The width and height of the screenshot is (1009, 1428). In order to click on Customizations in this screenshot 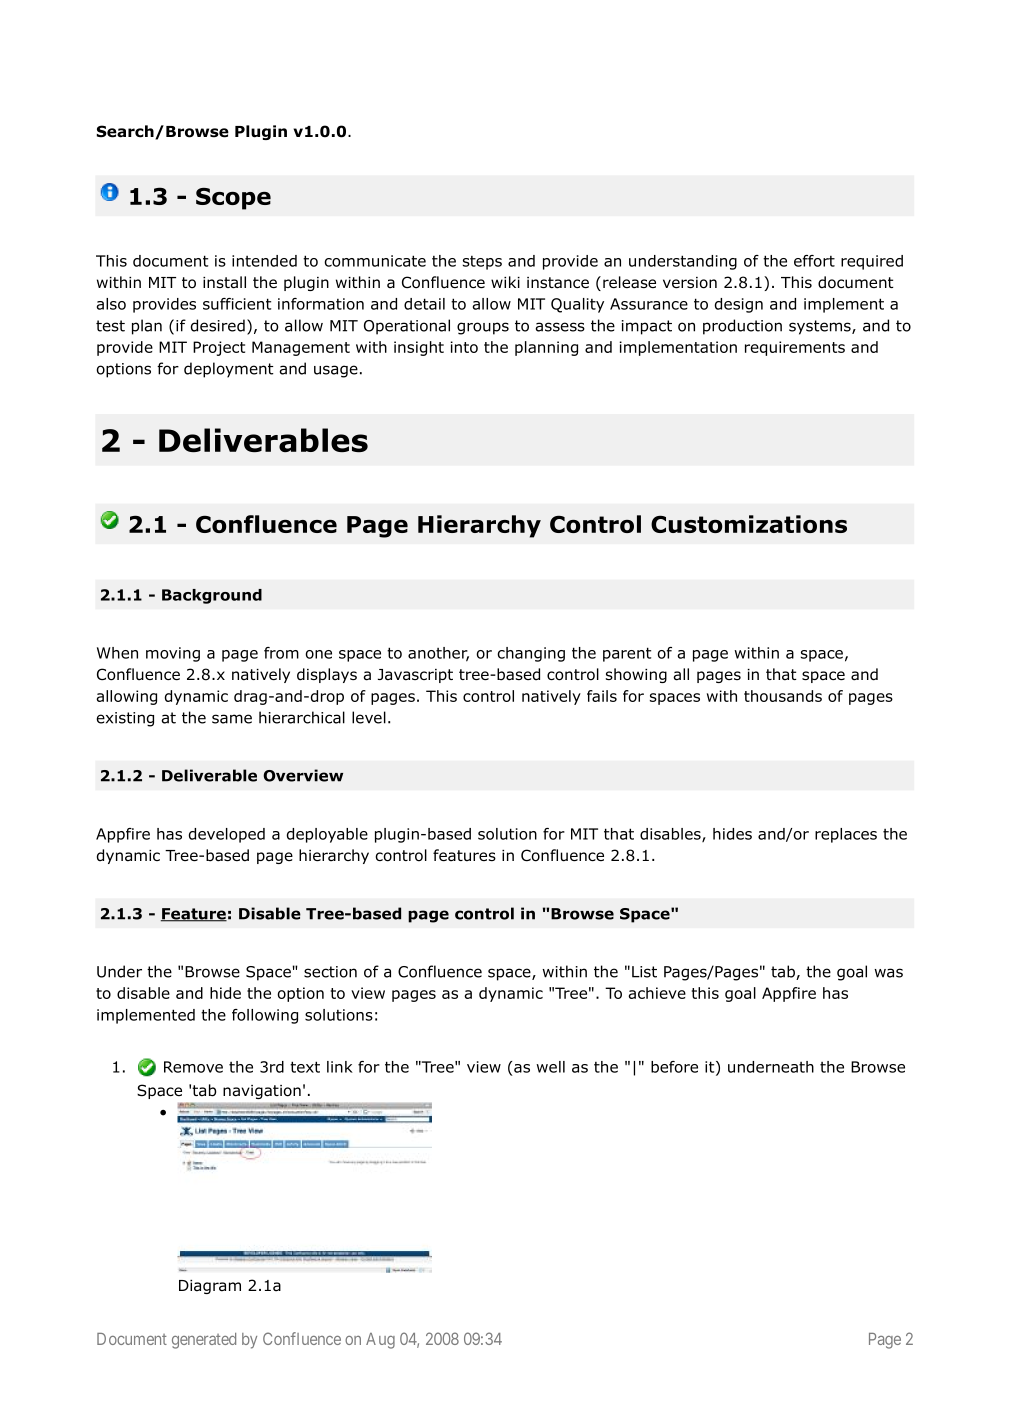, I will do `click(749, 524)`.
